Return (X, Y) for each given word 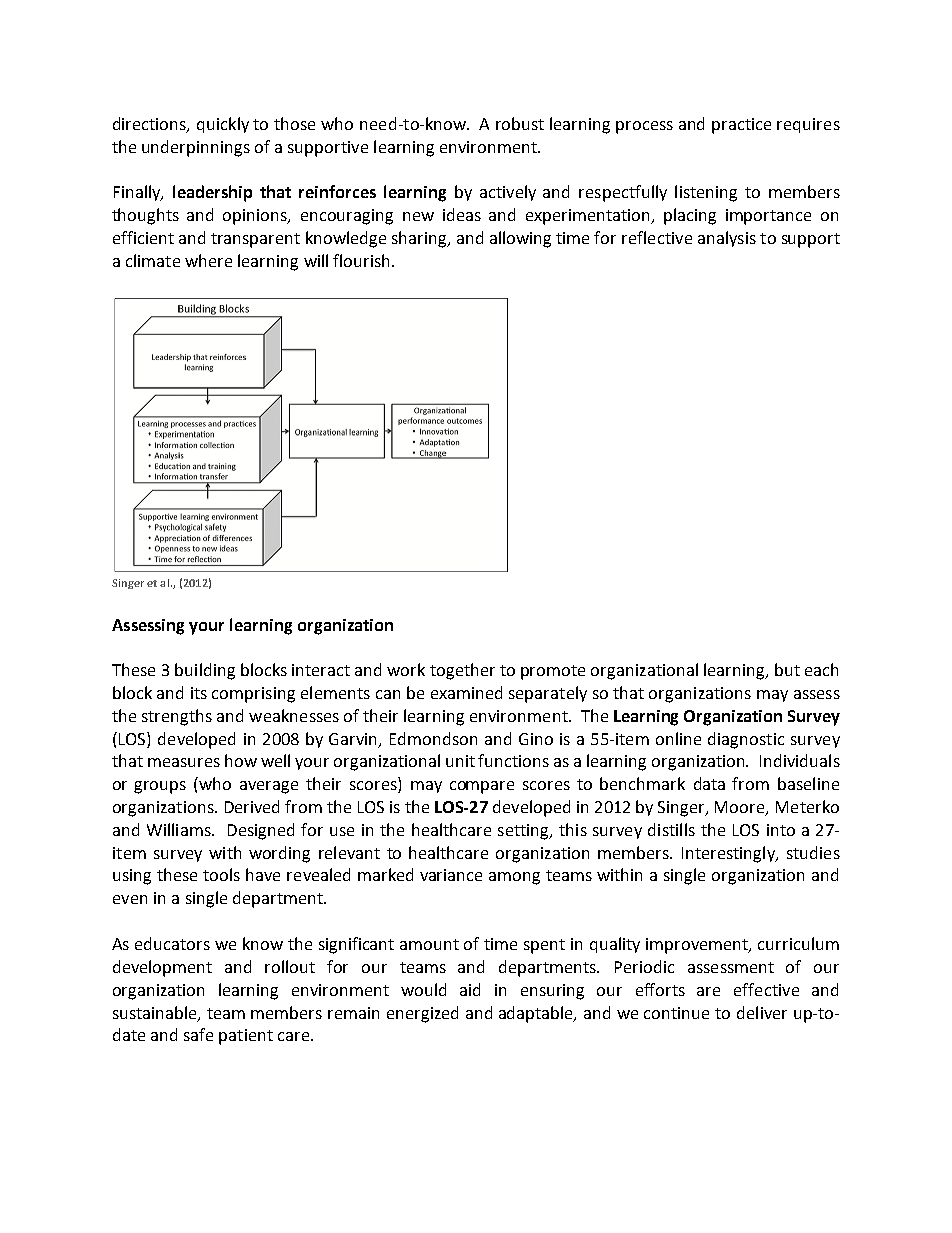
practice (741, 126)
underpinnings (196, 148)
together (462, 671)
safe (198, 1034)
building (205, 671)
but (787, 669)
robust (520, 123)
